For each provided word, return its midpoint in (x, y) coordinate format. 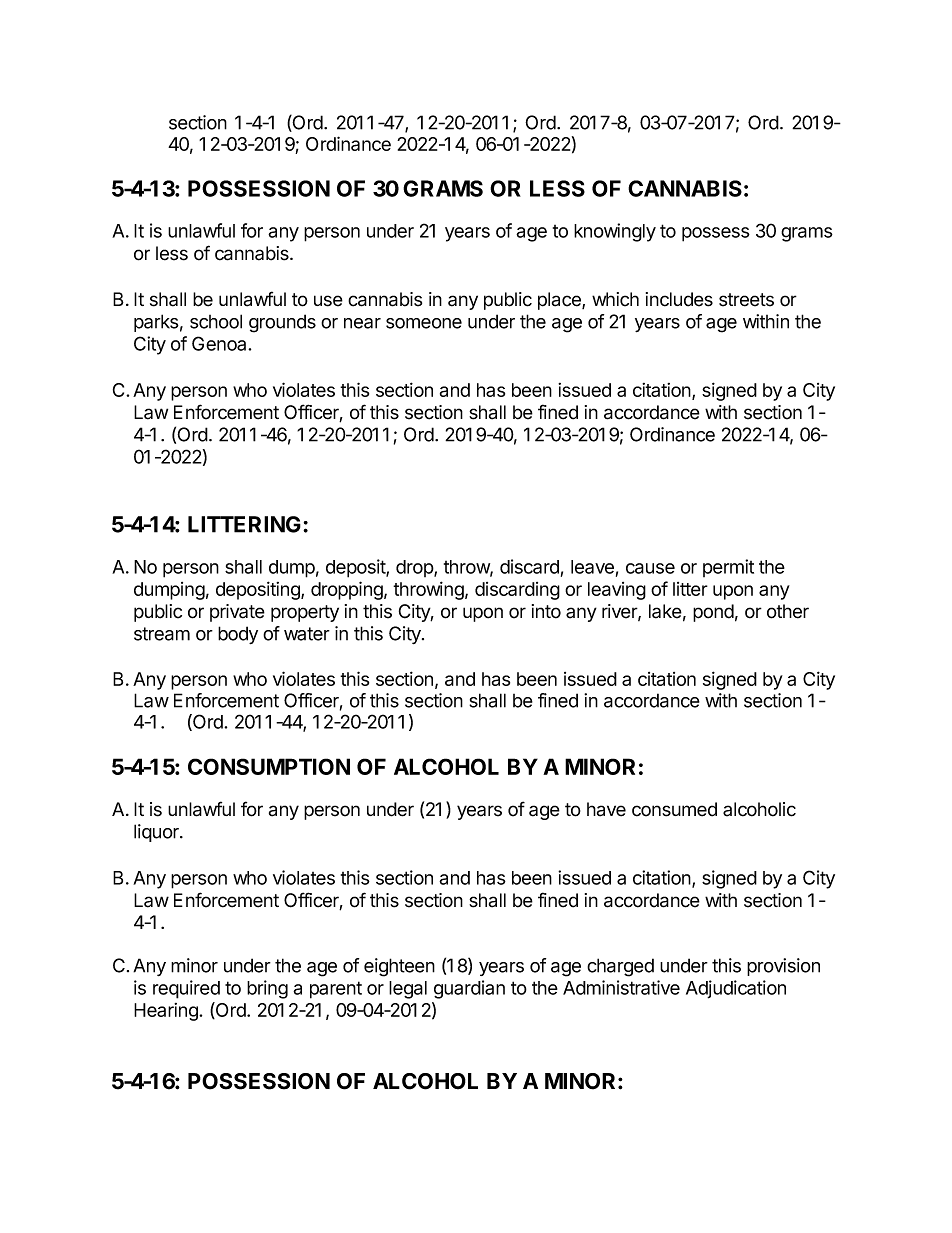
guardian (469, 989)
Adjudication (736, 989)
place (560, 301)
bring (267, 989)
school (216, 321)
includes (679, 299)
